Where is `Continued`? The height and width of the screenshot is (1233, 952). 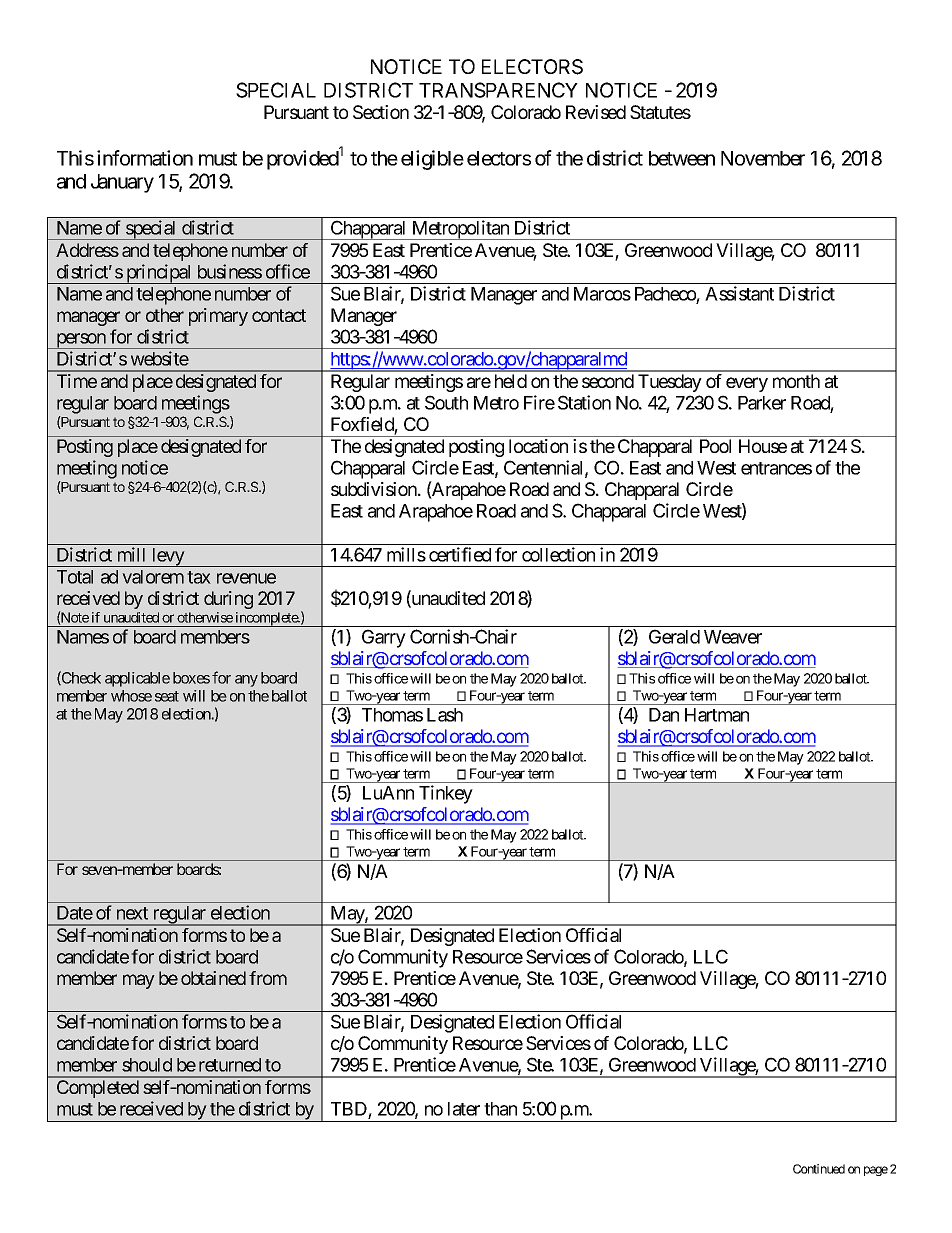 Continued is located at coordinates (819, 1169).
